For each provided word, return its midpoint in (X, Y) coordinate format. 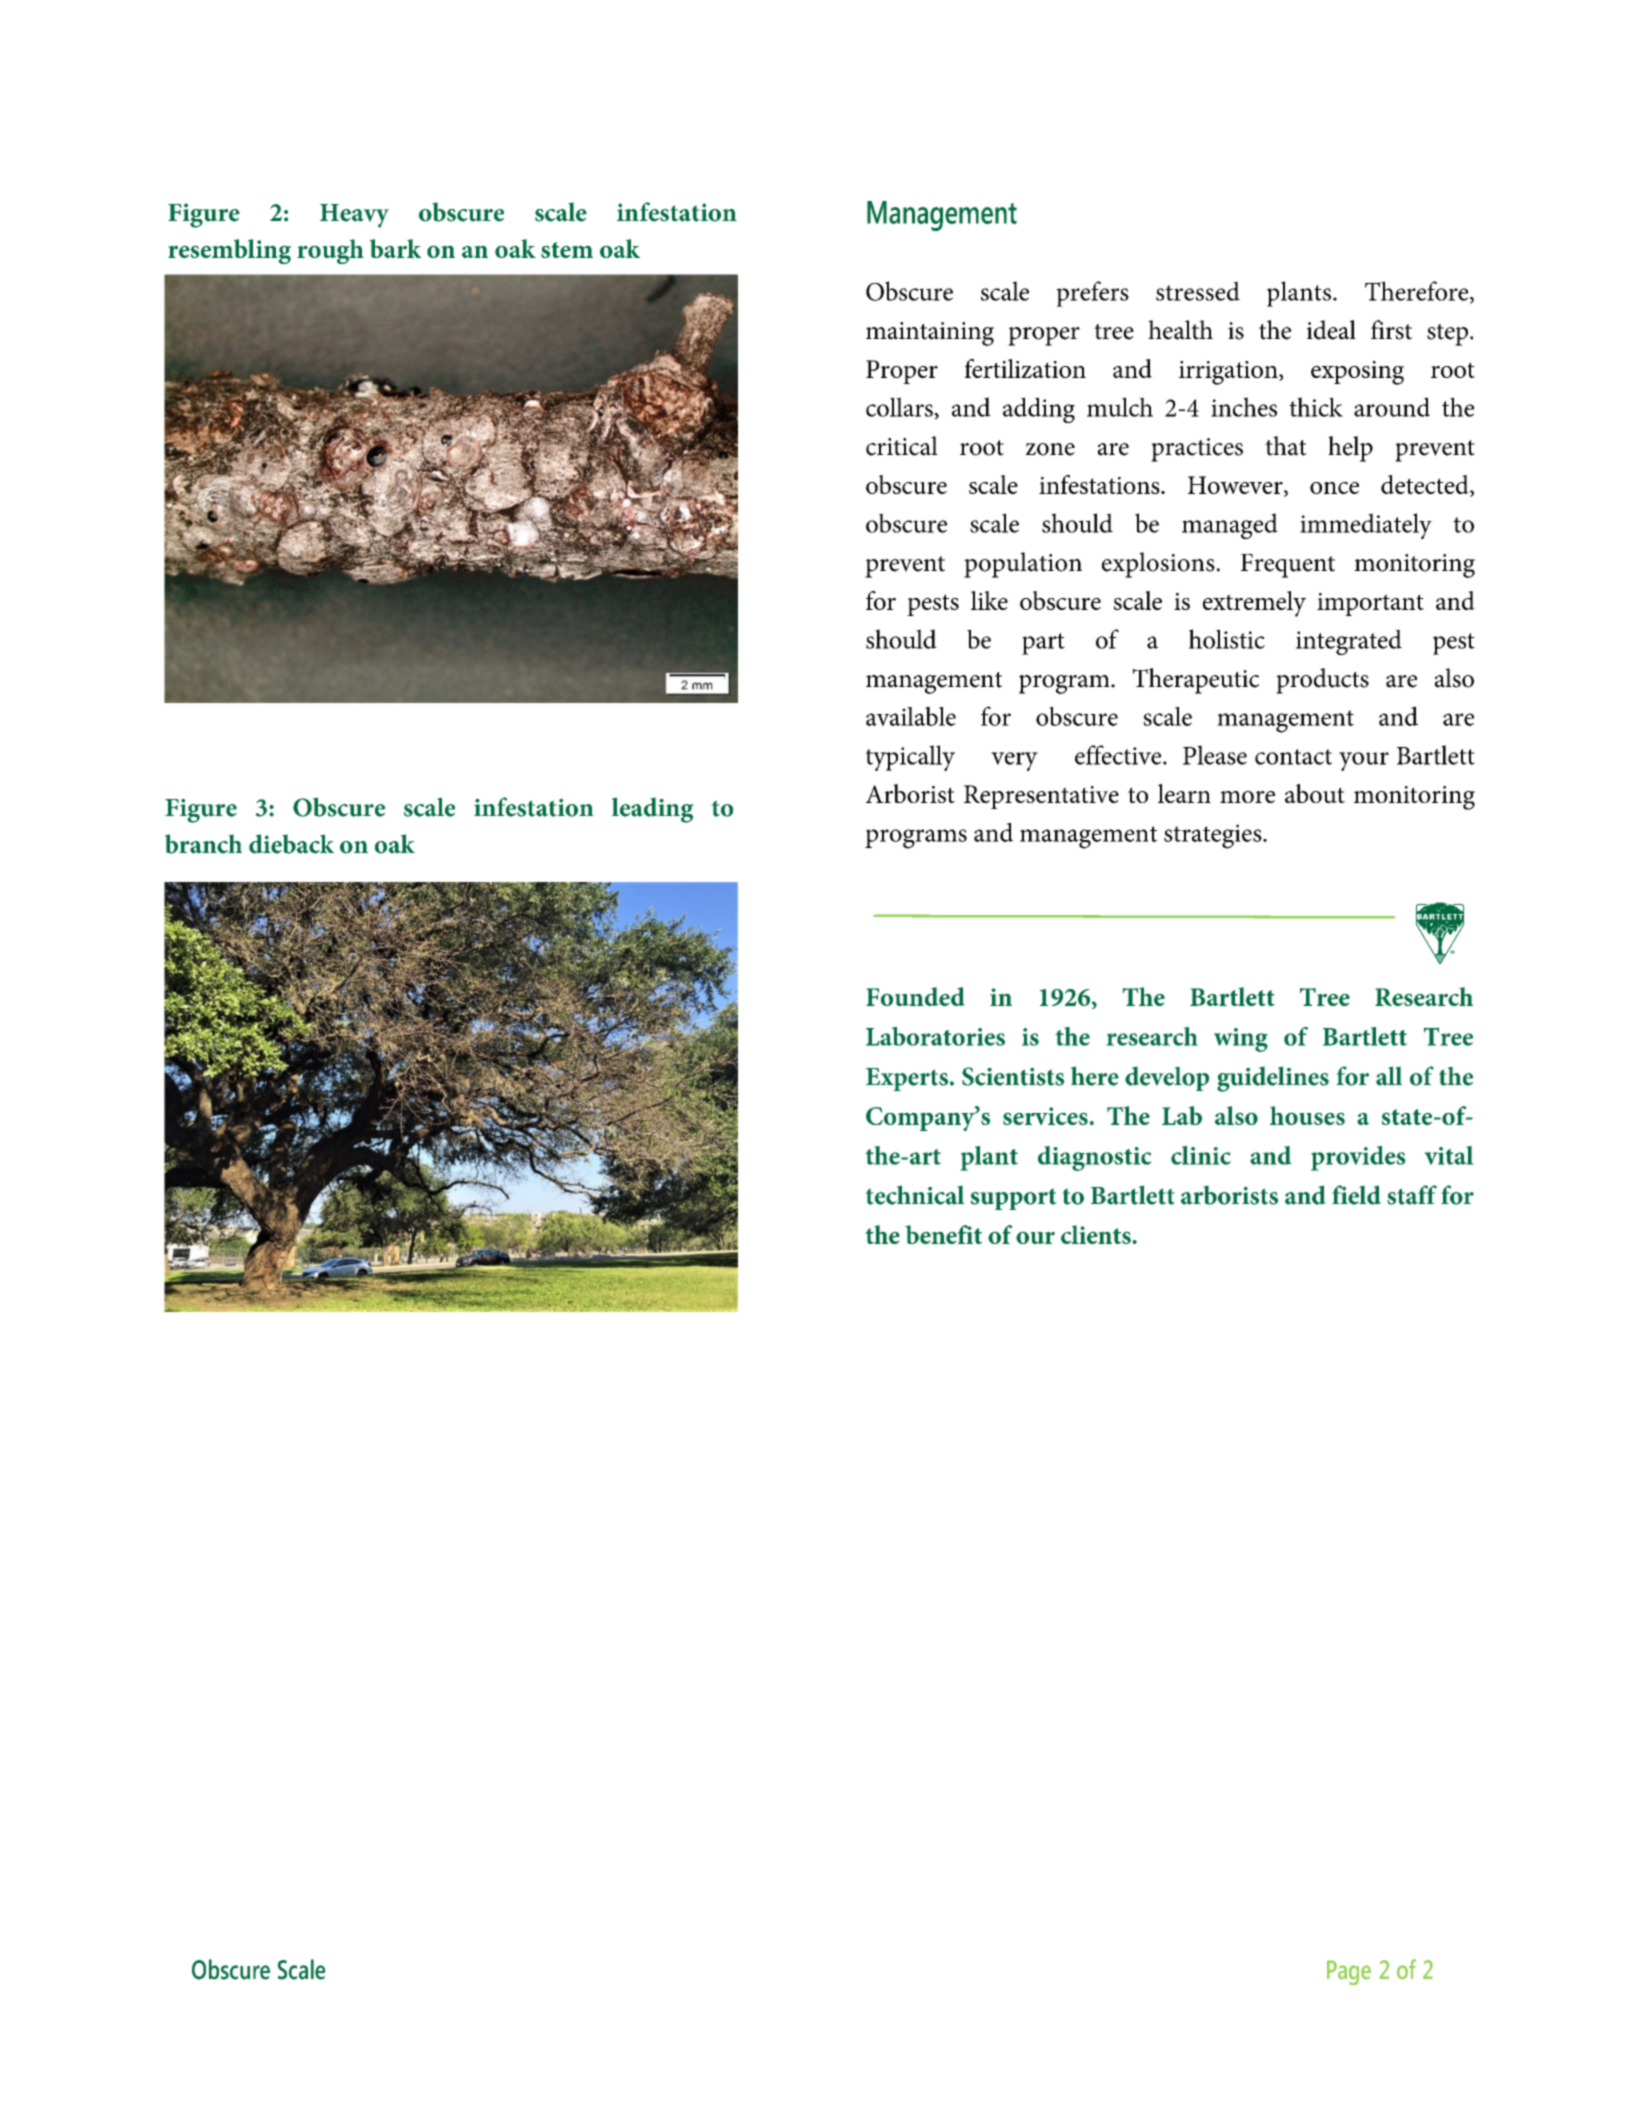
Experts (907, 1079)
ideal (1331, 330)
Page (1349, 1972)
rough (330, 251)
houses (1307, 1115)
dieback (291, 844)
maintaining (930, 334)
